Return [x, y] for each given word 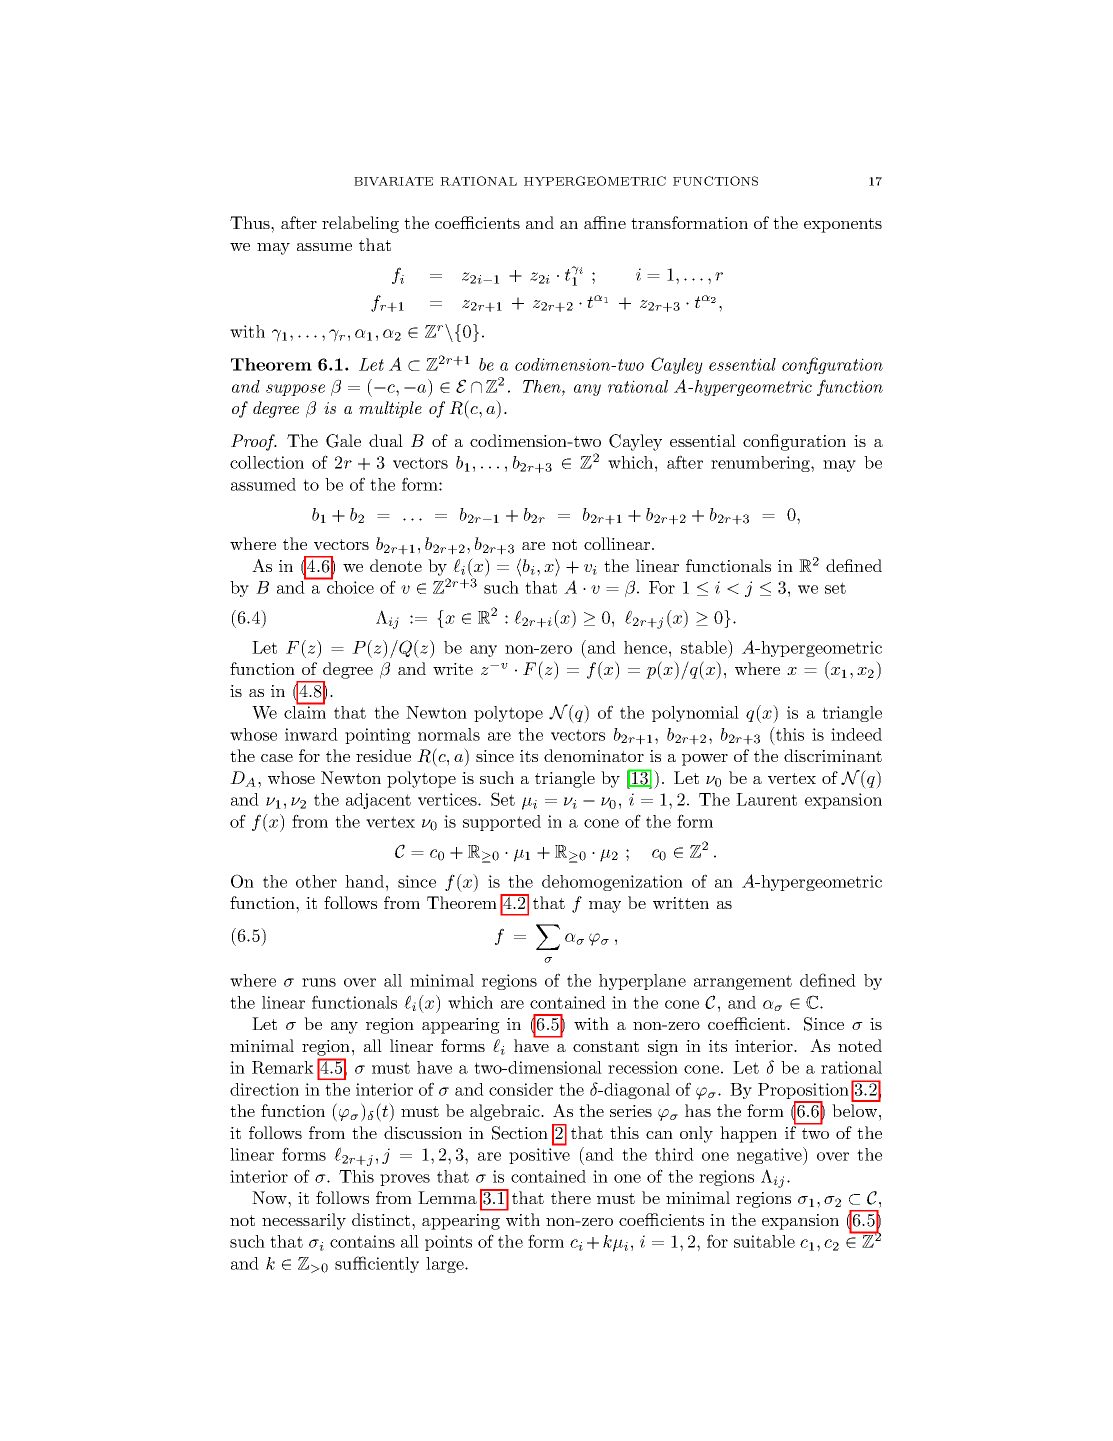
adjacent [378, 801]
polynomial [695, 714]
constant [606, 1046]
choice [349, 586]
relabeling [360, 224]
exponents [843, 225]
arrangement [743, 982]
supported [502, 823]
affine [605, 222]
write [453, 669]
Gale [343, 441]
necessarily [304, 1221]
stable [705, 647]
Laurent [766, 799]
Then [543, 386]
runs [319, 982]
